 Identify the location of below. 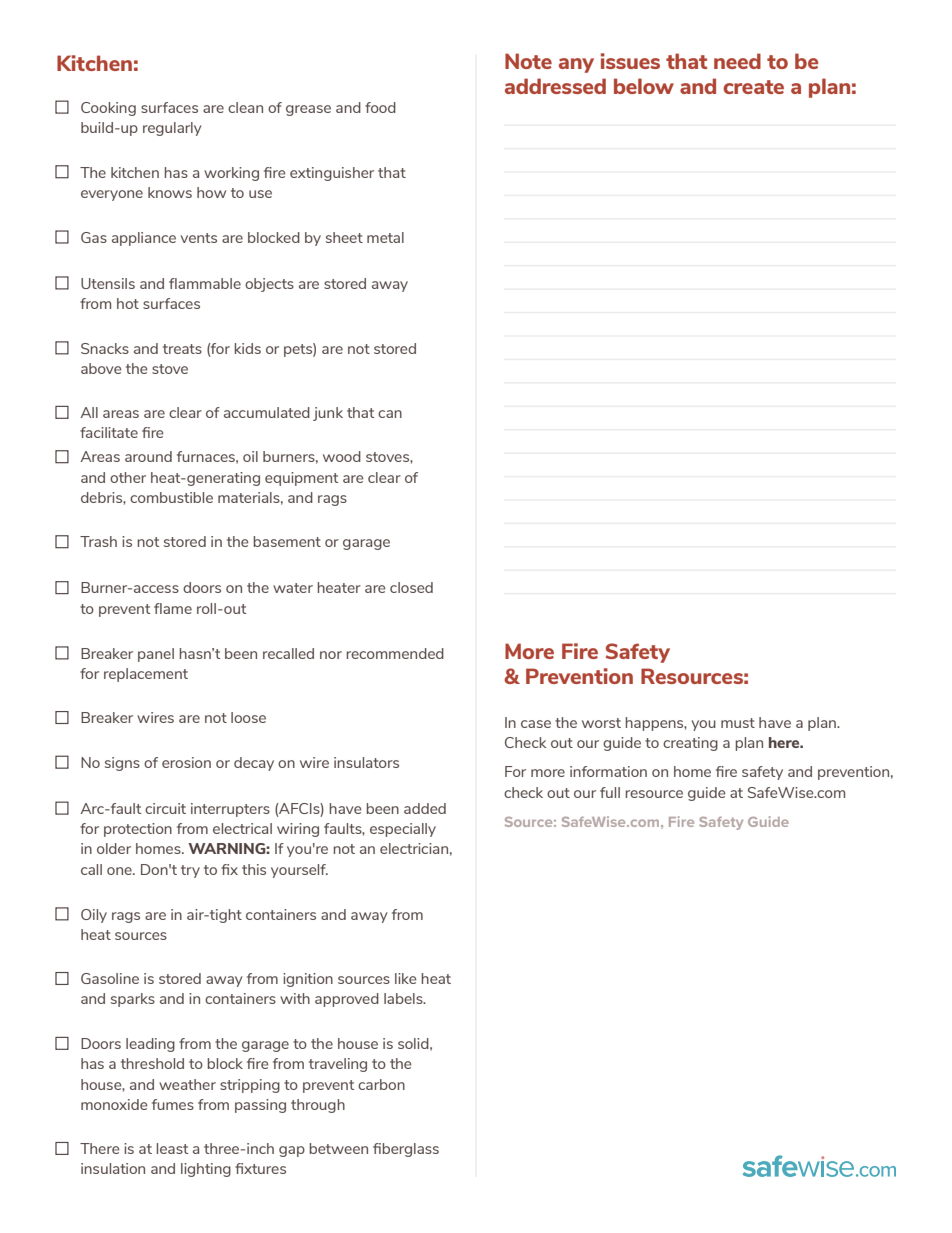
(644, 86).
